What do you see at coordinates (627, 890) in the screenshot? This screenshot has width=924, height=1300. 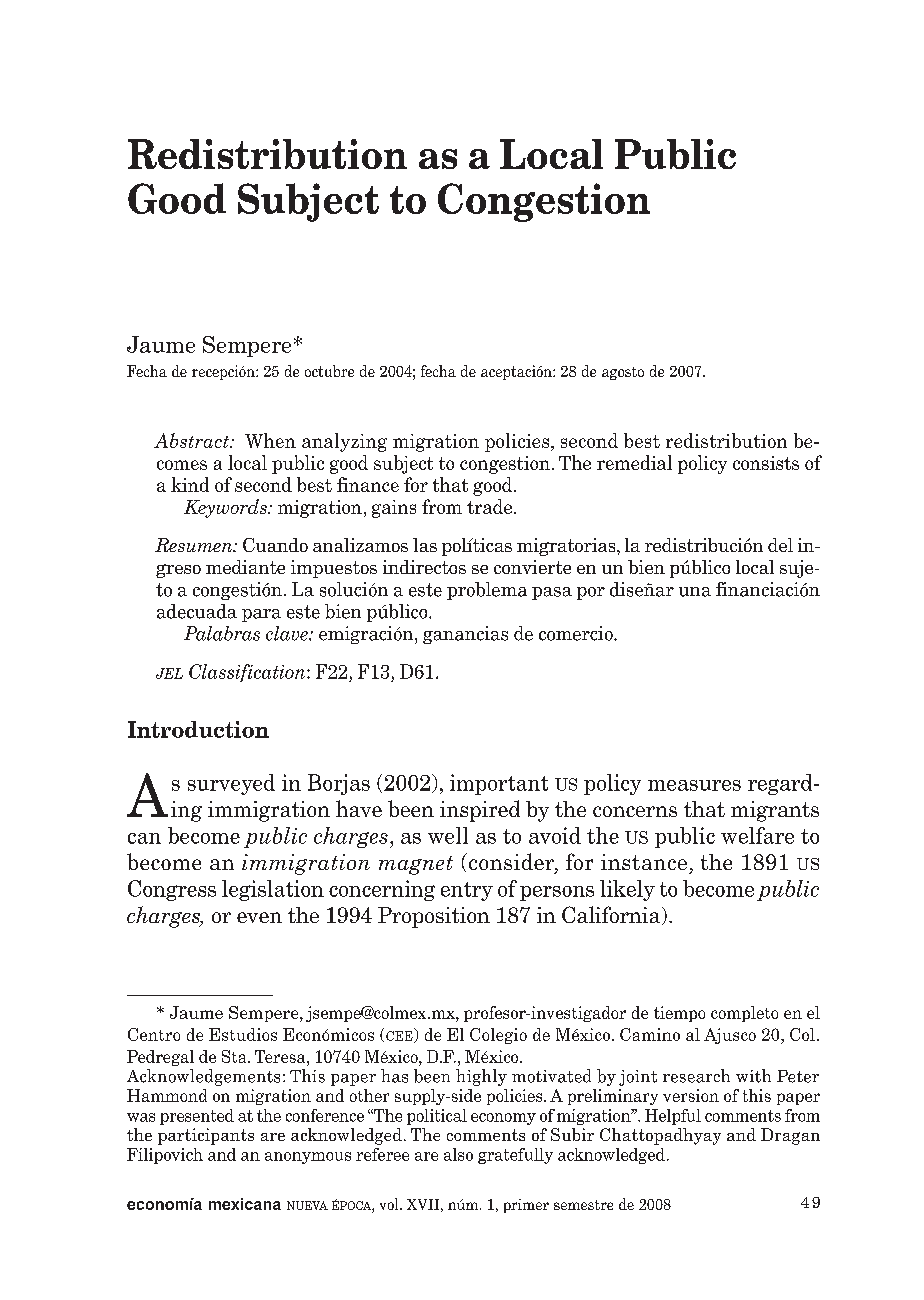 I see `likely` at bounding box center [627, 890].
